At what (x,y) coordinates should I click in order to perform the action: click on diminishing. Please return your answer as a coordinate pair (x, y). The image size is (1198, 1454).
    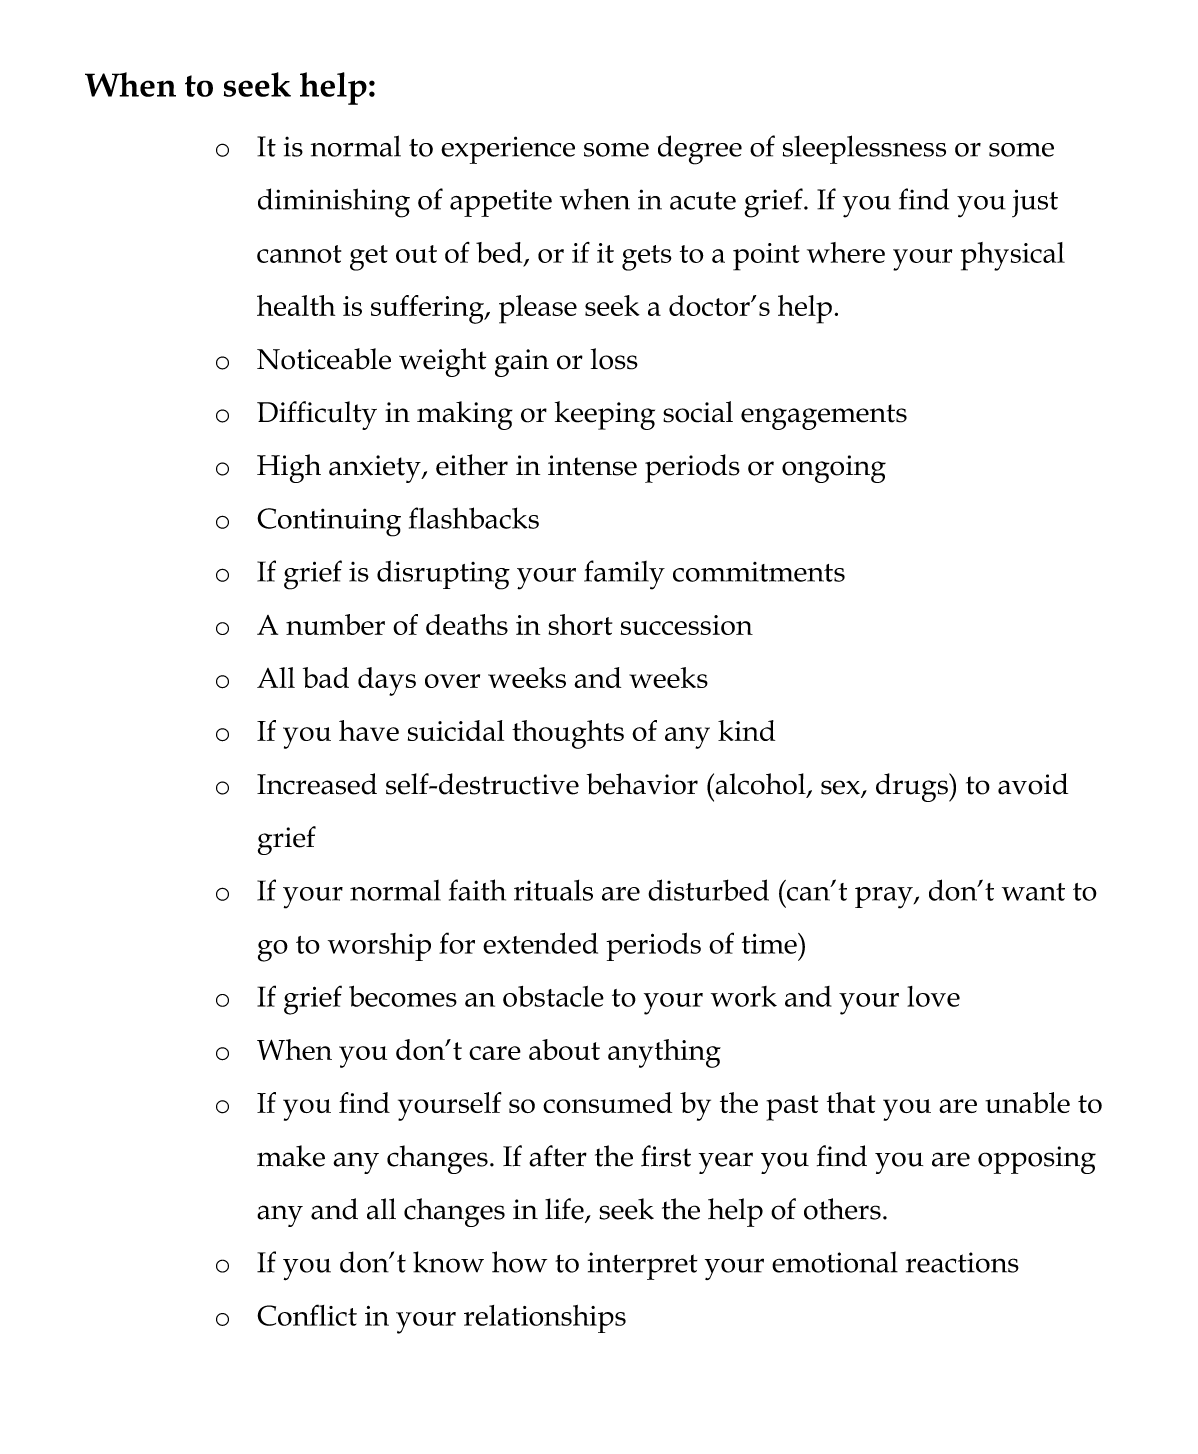
    Looking at the image, I should click on (334, 203).
